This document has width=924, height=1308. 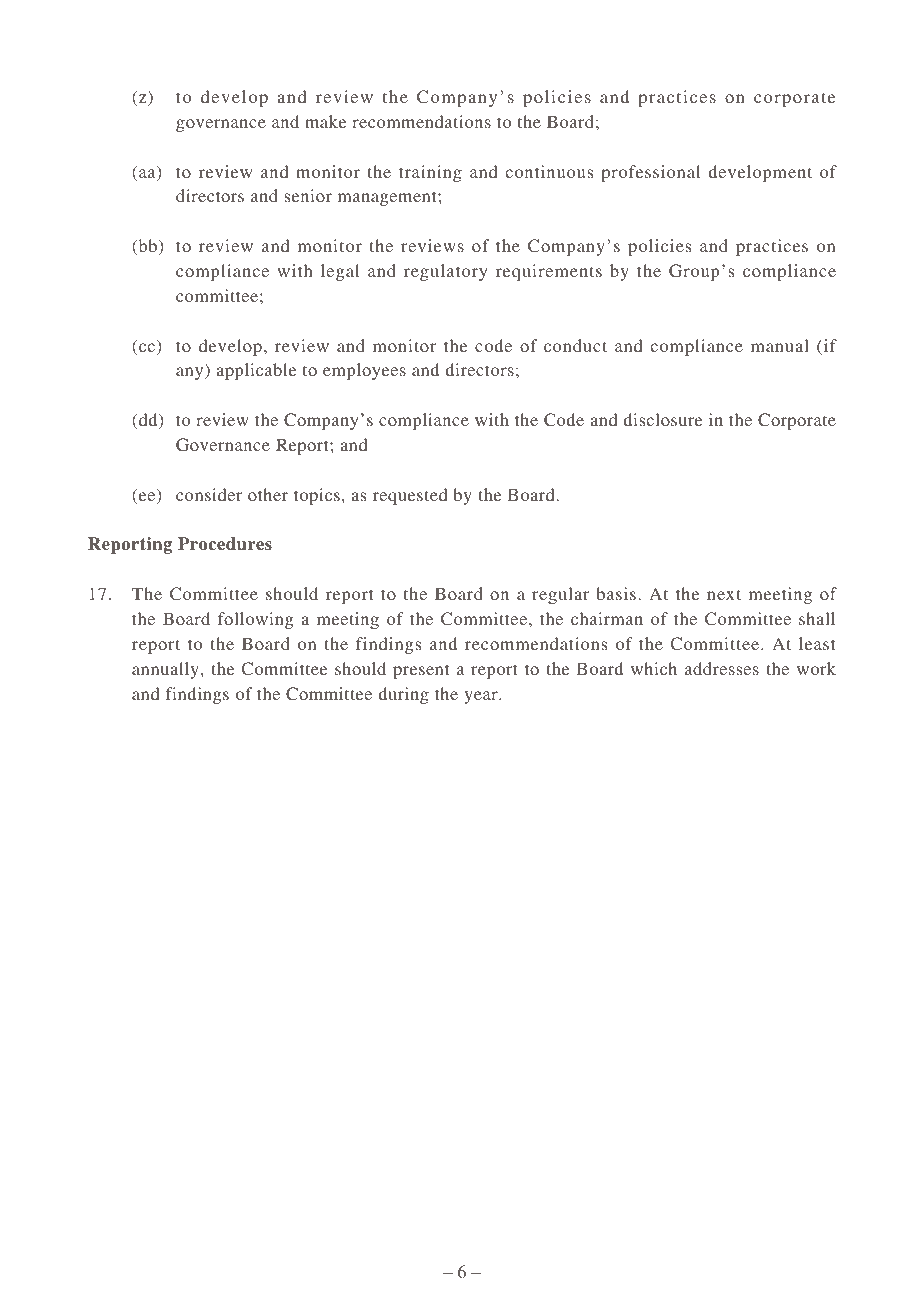 I want to click on make, so click(x=325, y=121).
